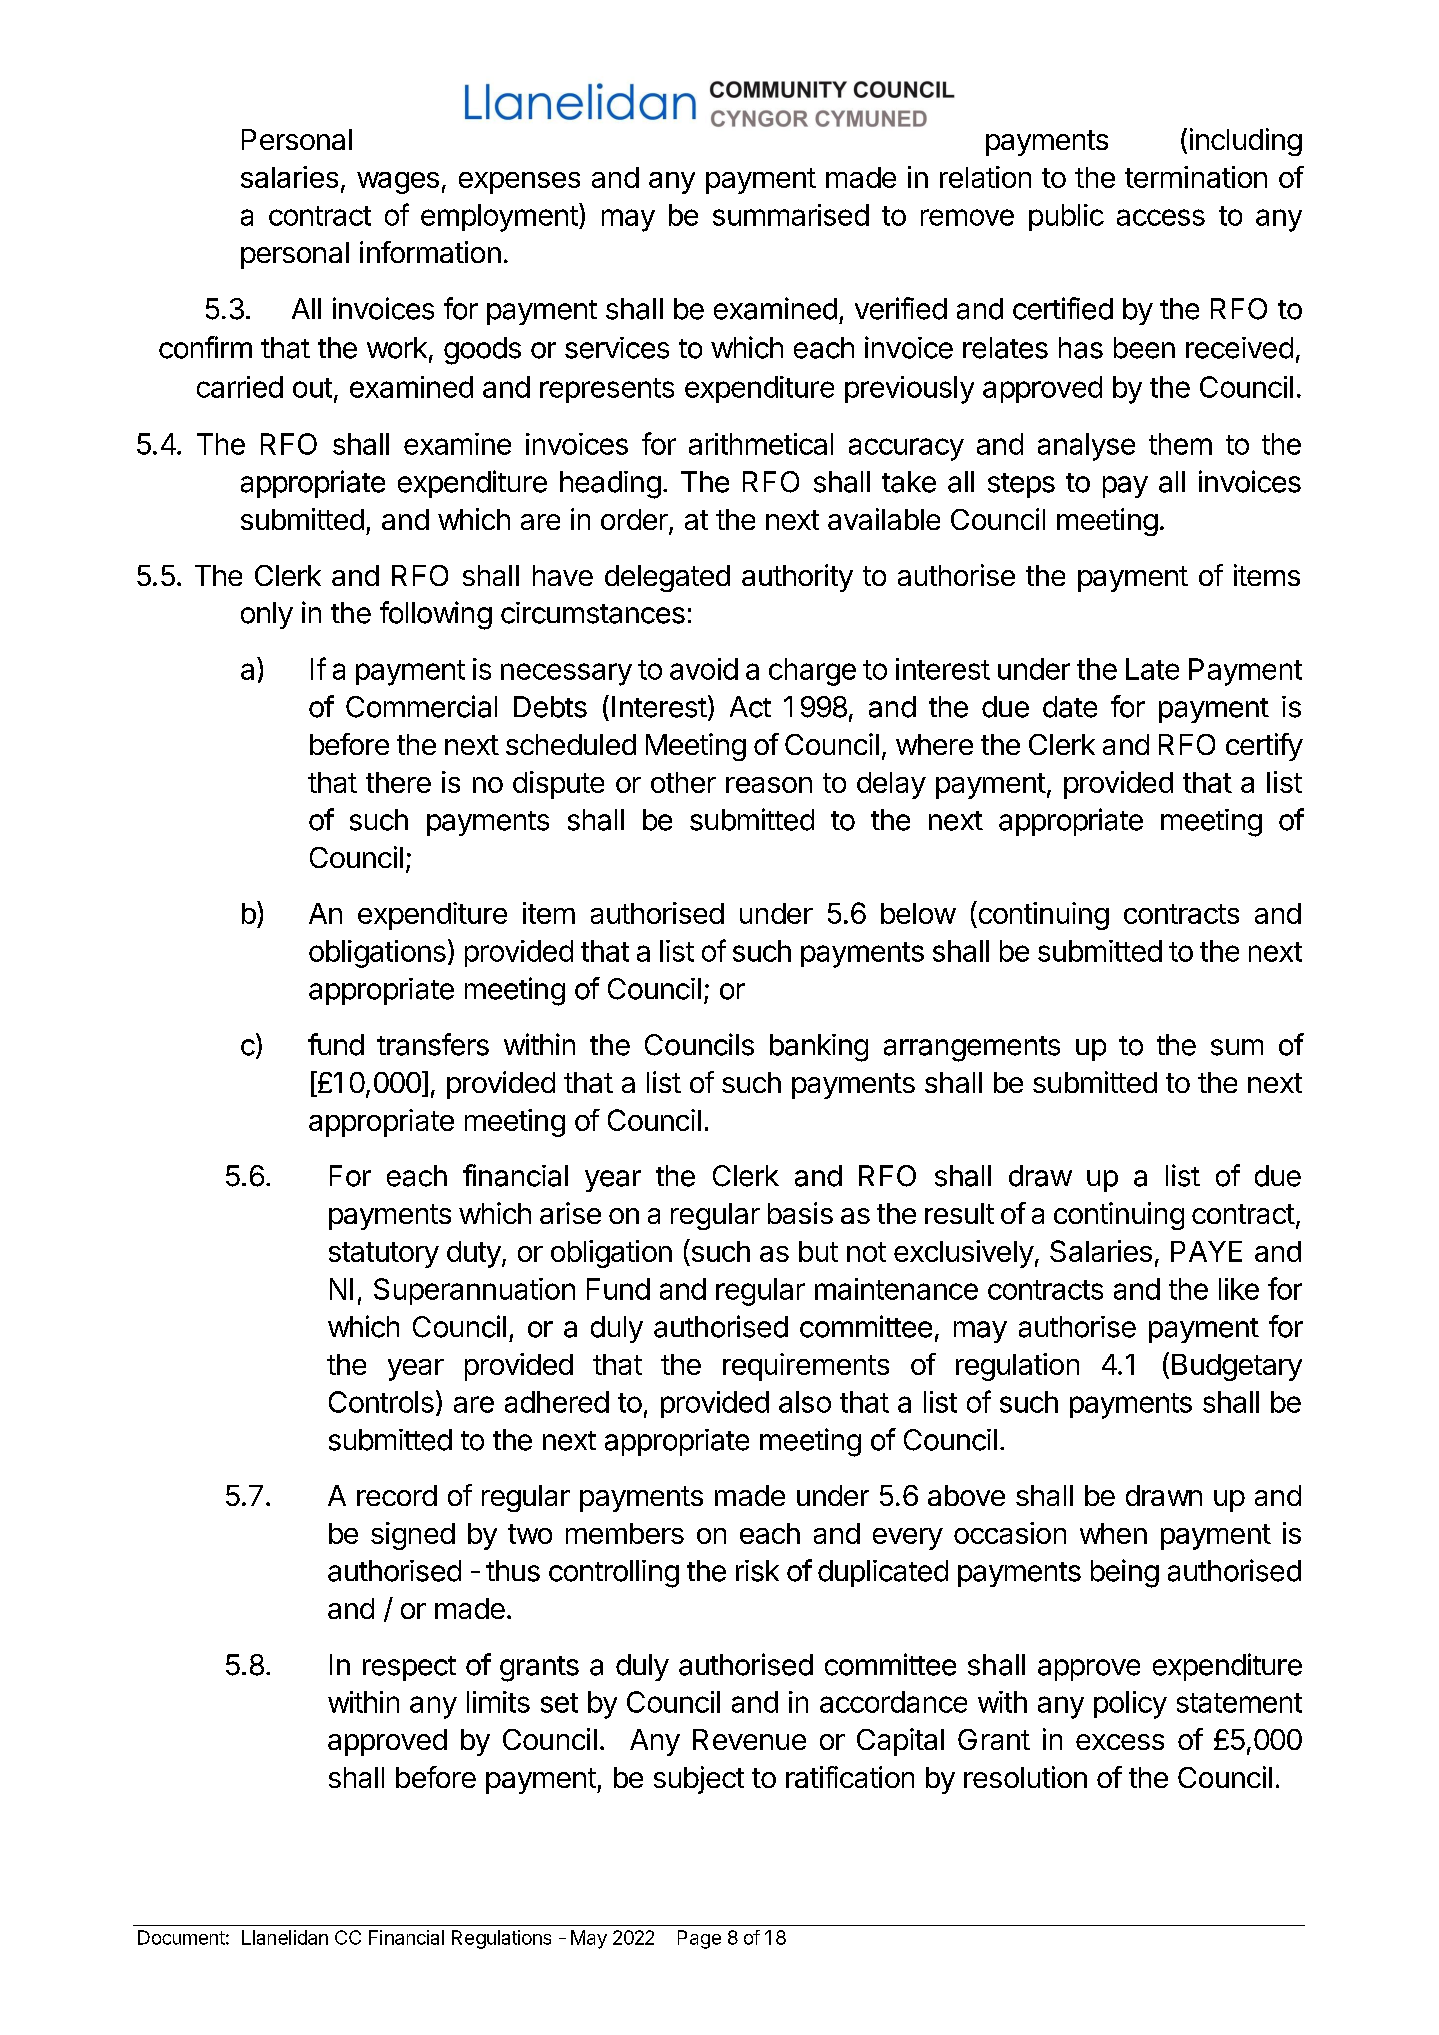 The image size is (1439, 2035). Describe the element at coordinates (384, 1255) in the document. I see `statutory` at that location.
